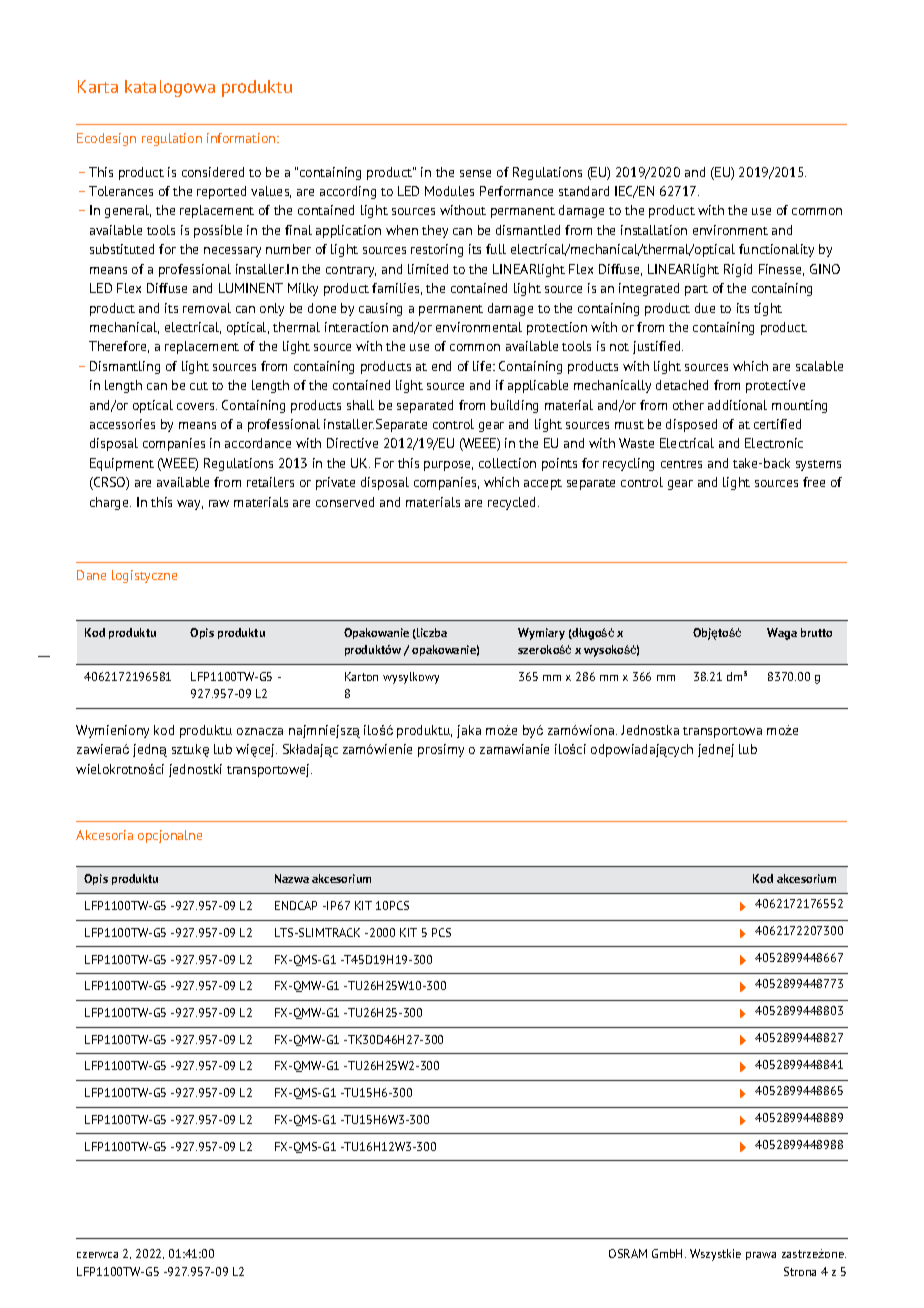  I want to click on free, so click(814, 482).
